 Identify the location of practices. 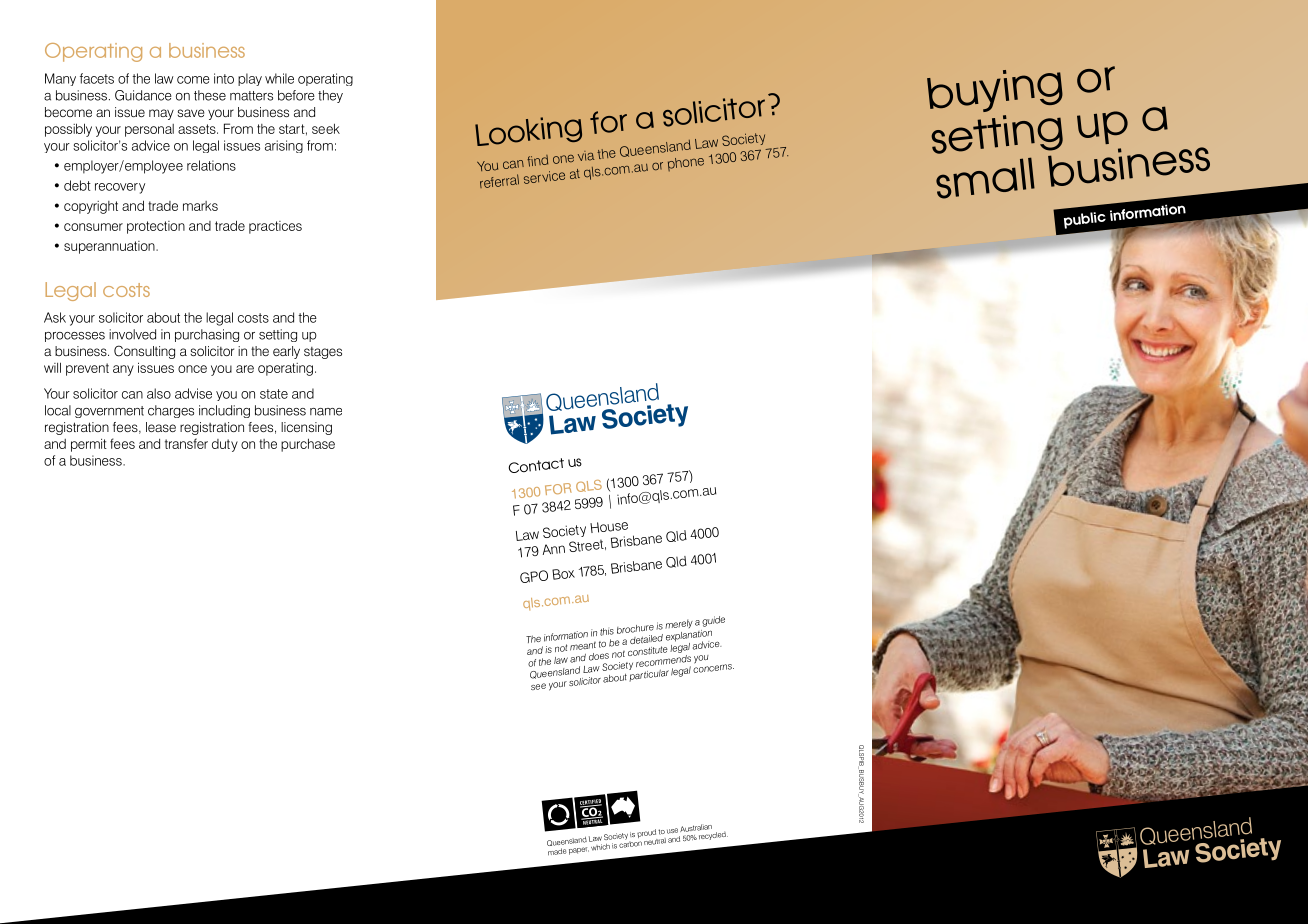
(275, 227).
